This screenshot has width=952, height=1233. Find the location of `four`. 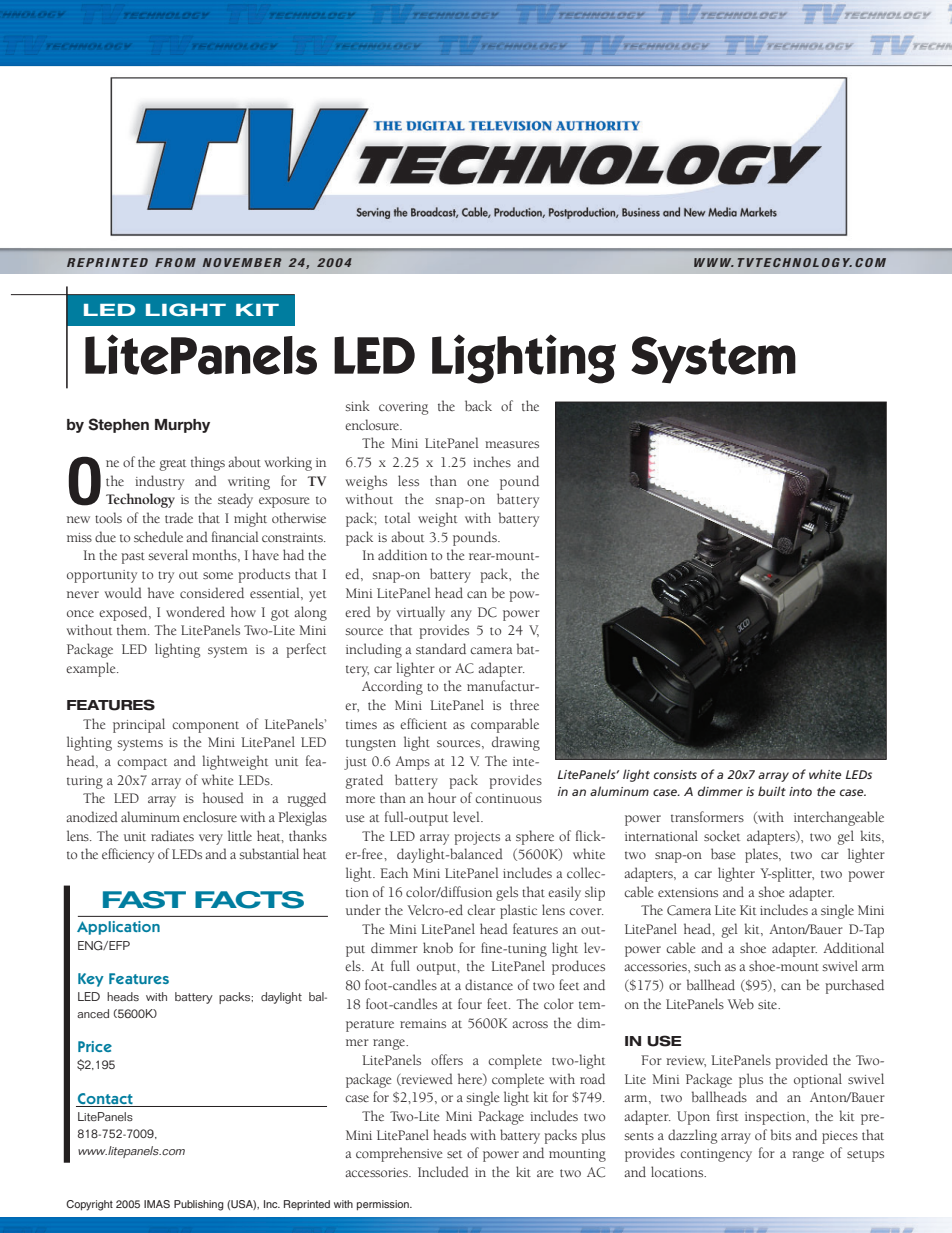

four is located at coordinates (470, 1003).
